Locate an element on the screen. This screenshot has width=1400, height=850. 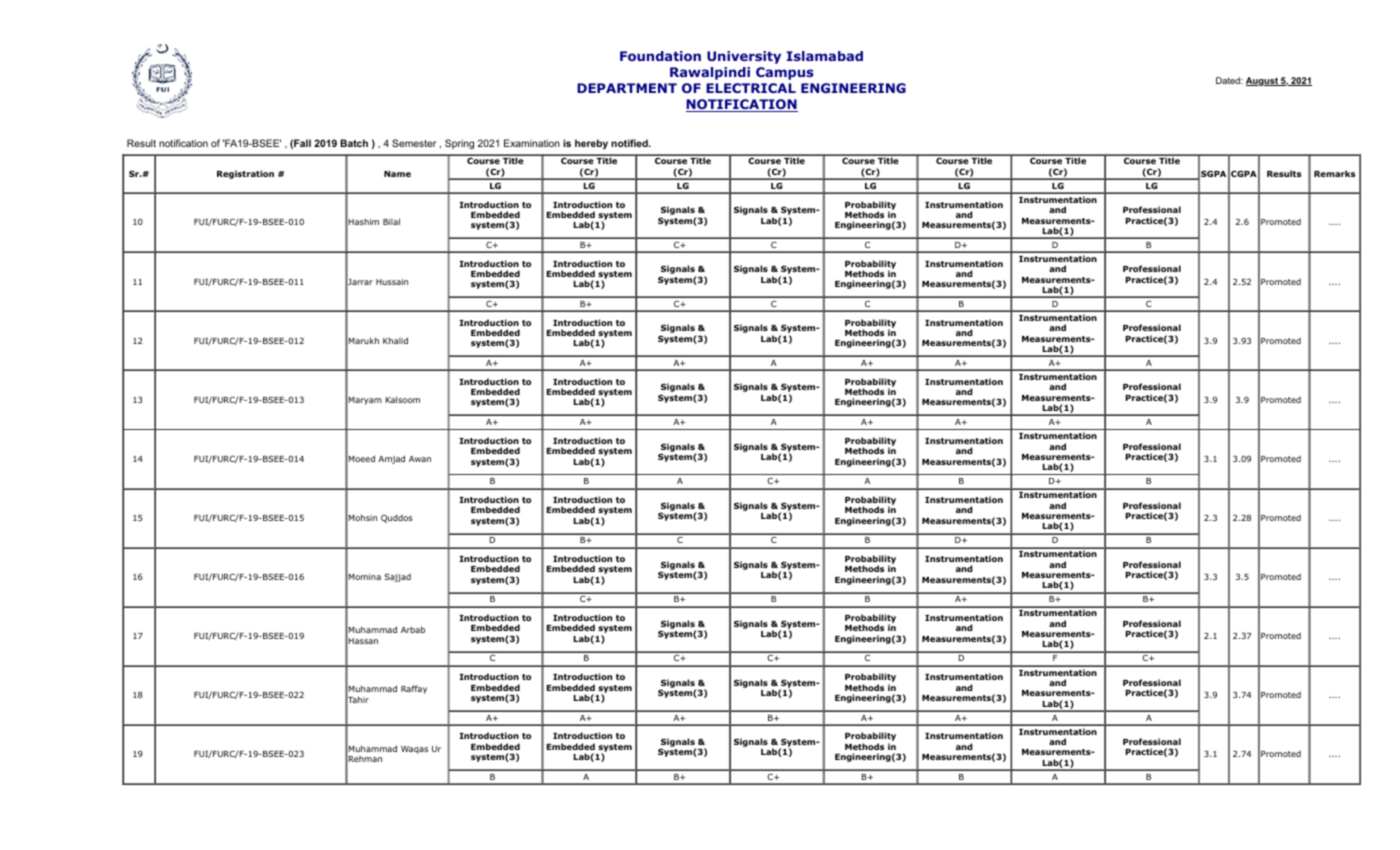
Khalid is located at coordinates (395, 340).
